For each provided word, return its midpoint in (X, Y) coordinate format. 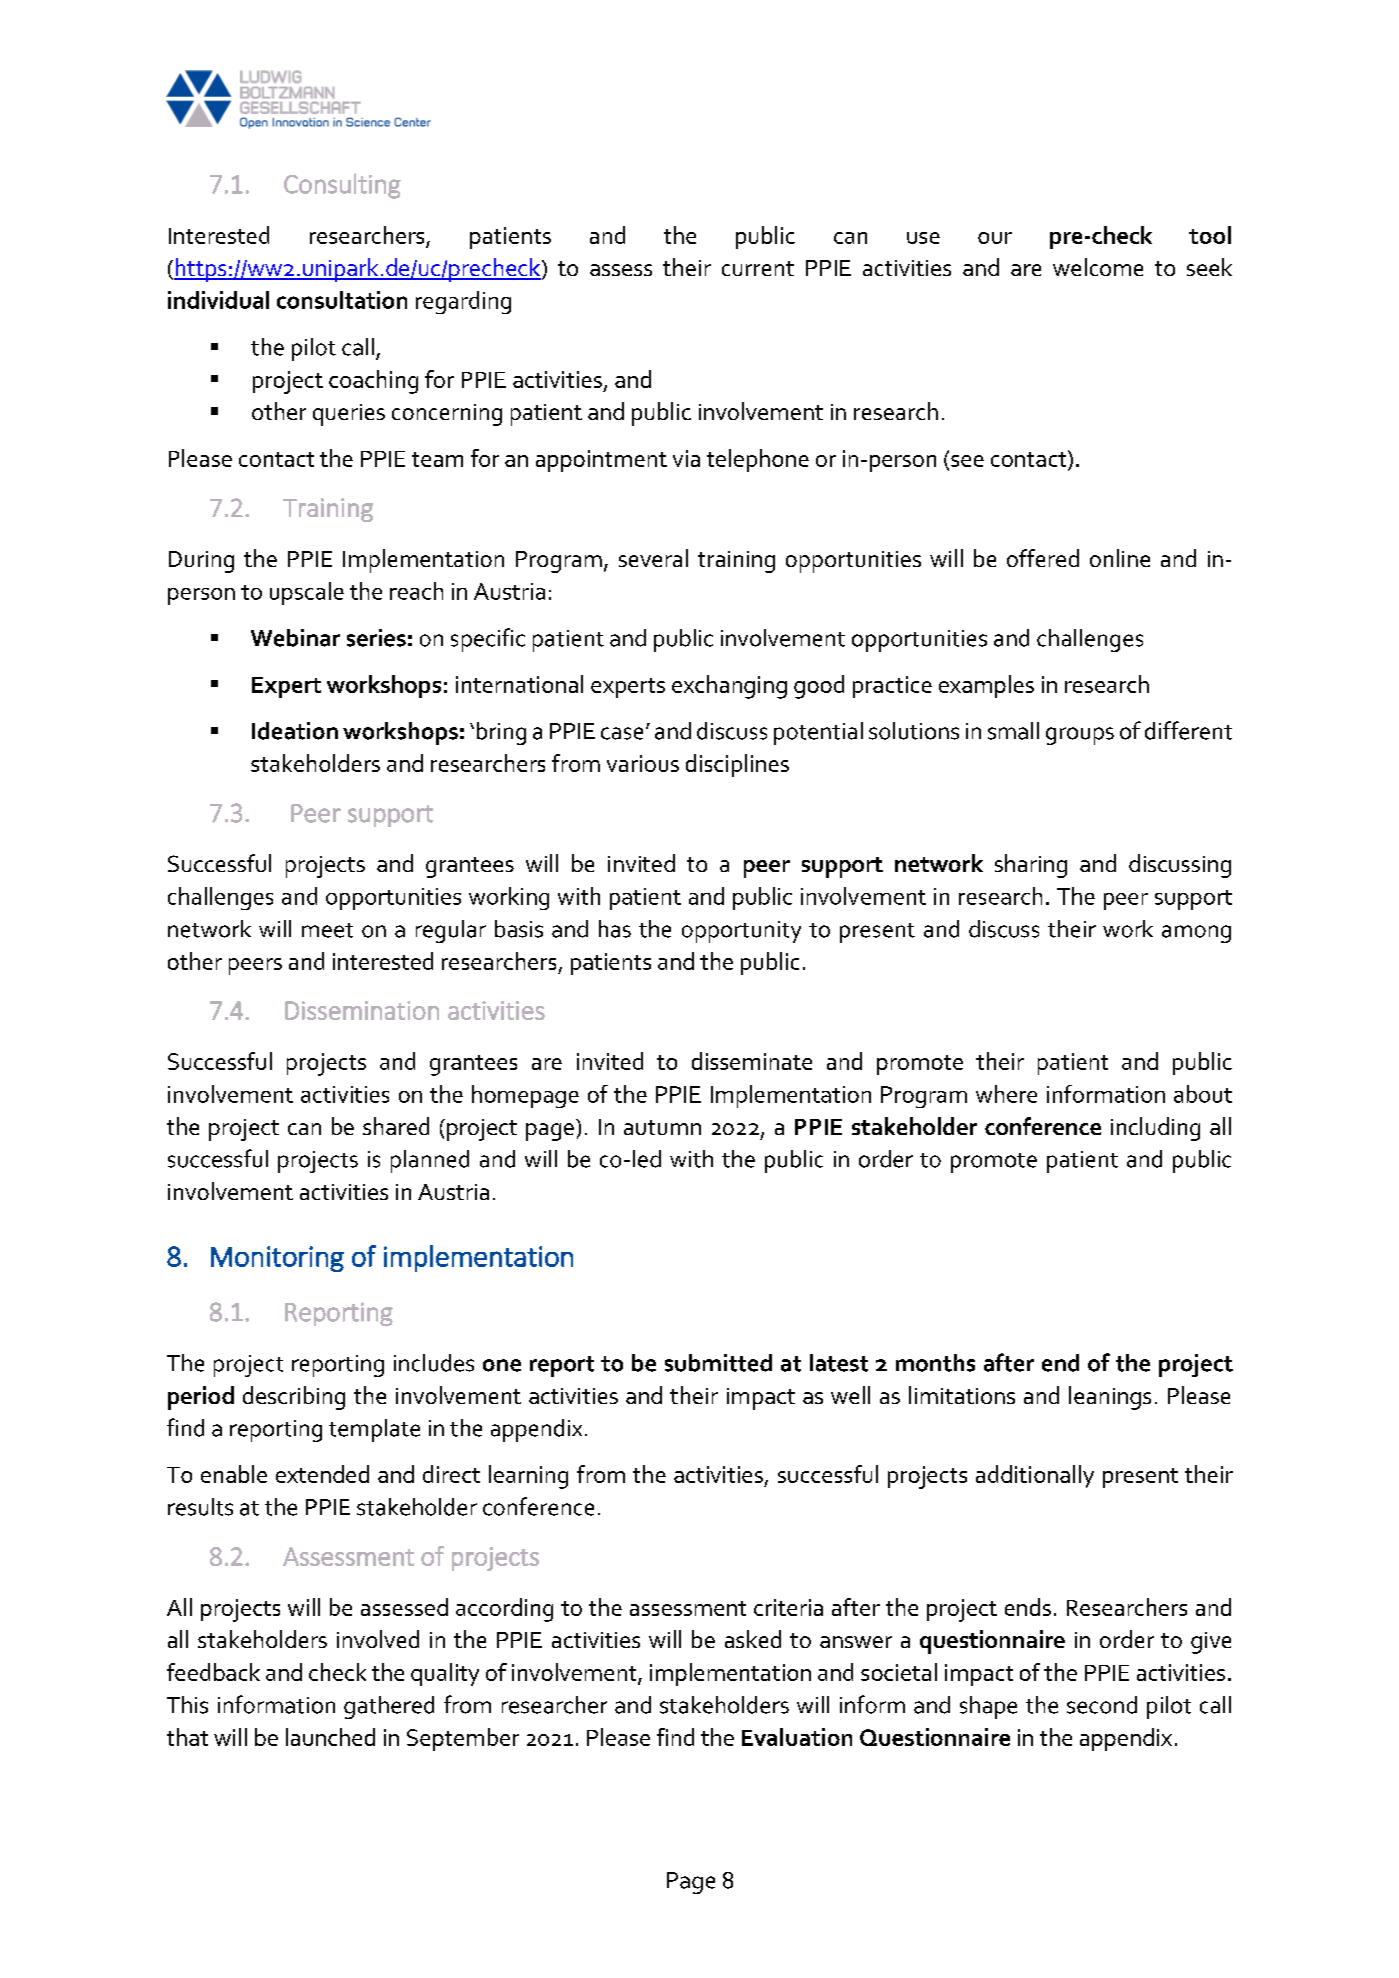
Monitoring (277, 1259)
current (758, 268)
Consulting (342, 186)
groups (1080, 736)
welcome (1098, 267)
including (1155, 1129)
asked (753, 1639)
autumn (662, 1127)
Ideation (295, 731)
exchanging (729, 687)
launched (330, 1737)
